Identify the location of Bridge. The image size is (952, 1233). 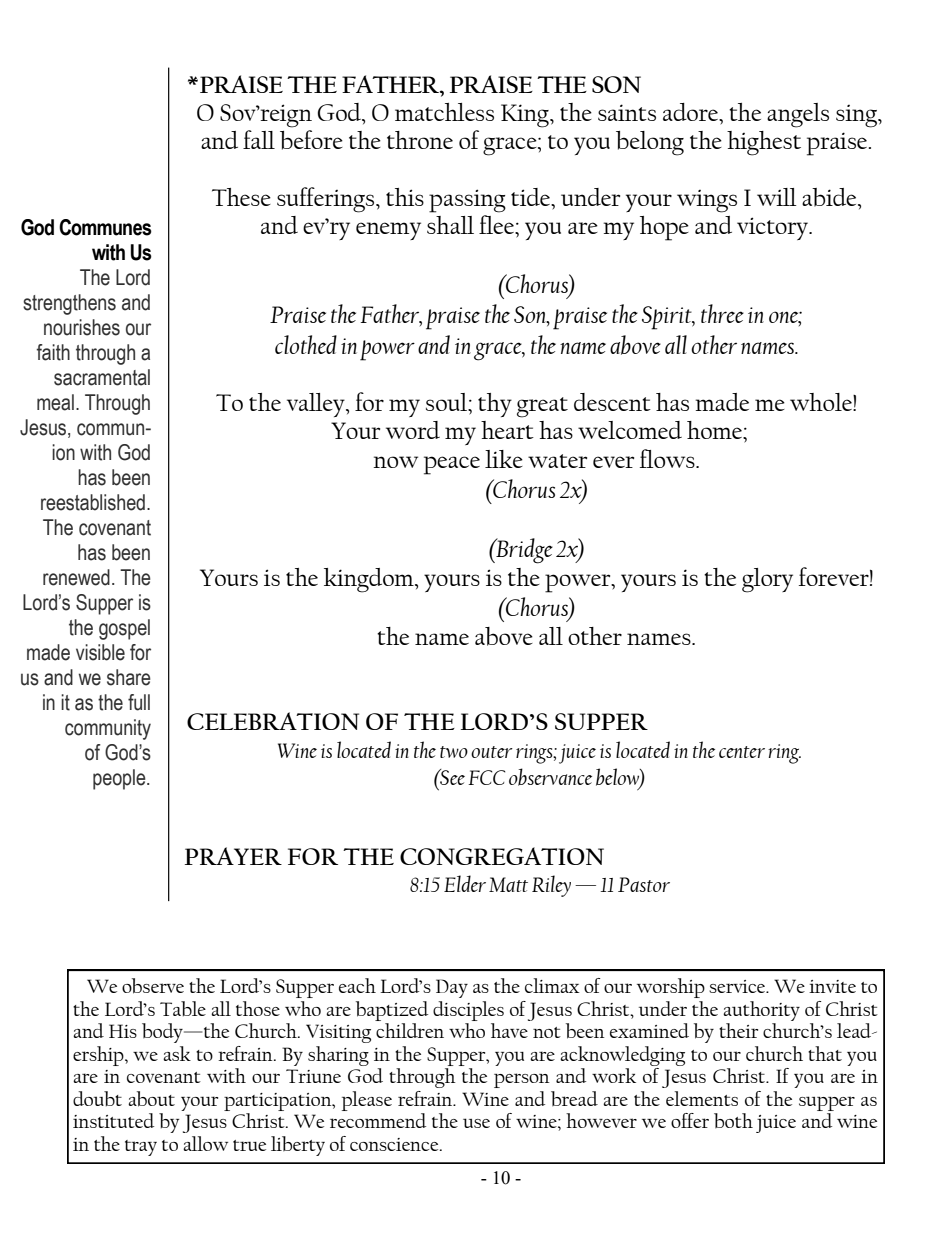
(523, 551).
